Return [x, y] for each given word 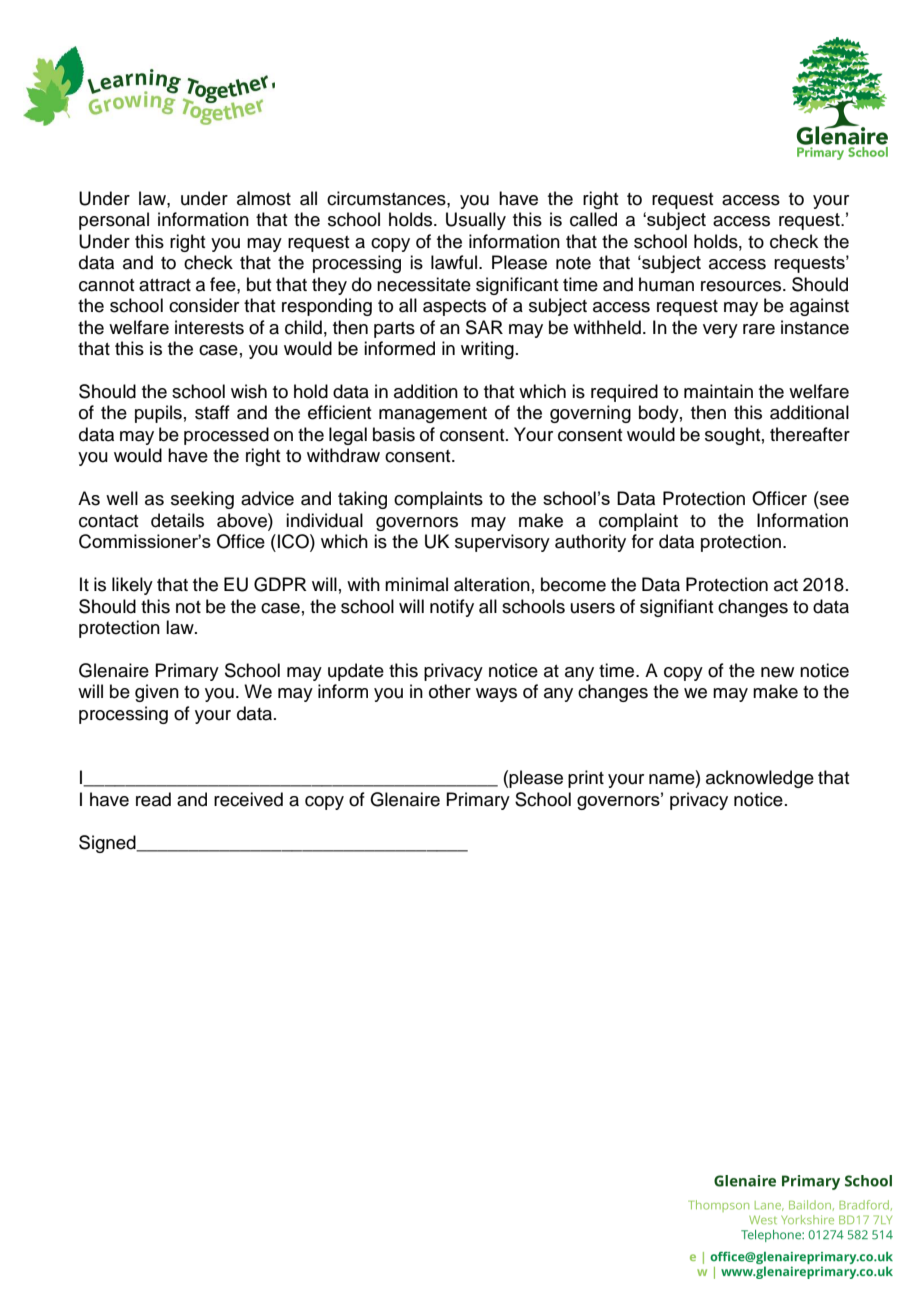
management [433, 415]
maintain [718, 391]
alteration [492, 584]
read [153, 799]
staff [212, 412]
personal [114, 221]
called [593, 219]
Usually [476, 221]
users [593, 608]
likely [132, 586]
